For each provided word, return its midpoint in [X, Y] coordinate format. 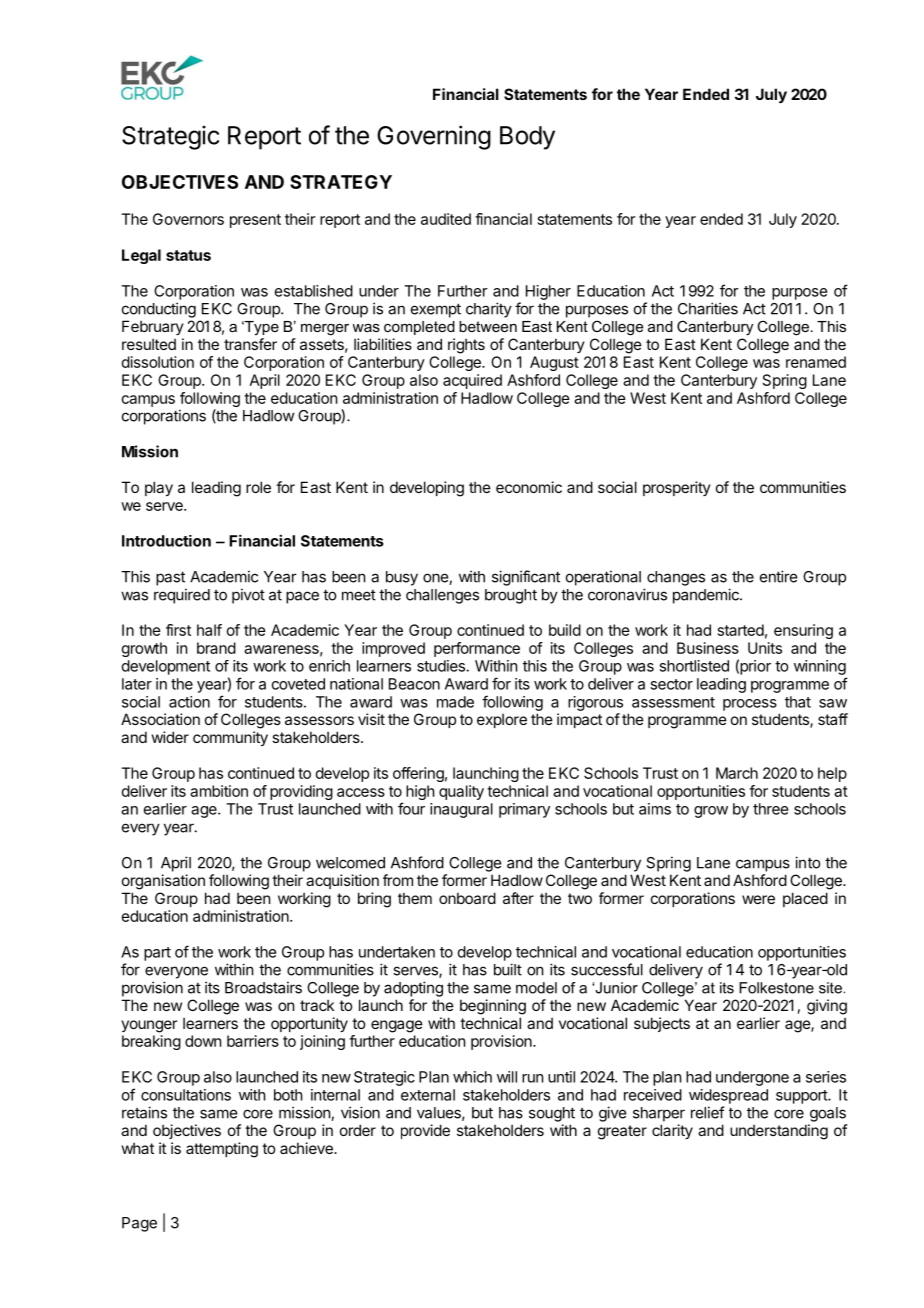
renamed [816, 362]
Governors [188, 219]
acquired [472, 381]
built [508, 969]
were [758, 899]
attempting [222, 1150]
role [258, 487]
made [455, 702]
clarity [672, 1131]
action [189, 702]
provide [425, 1131]
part [157, 954]
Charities [708, 308]
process [750, 705]
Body [527, 138]
